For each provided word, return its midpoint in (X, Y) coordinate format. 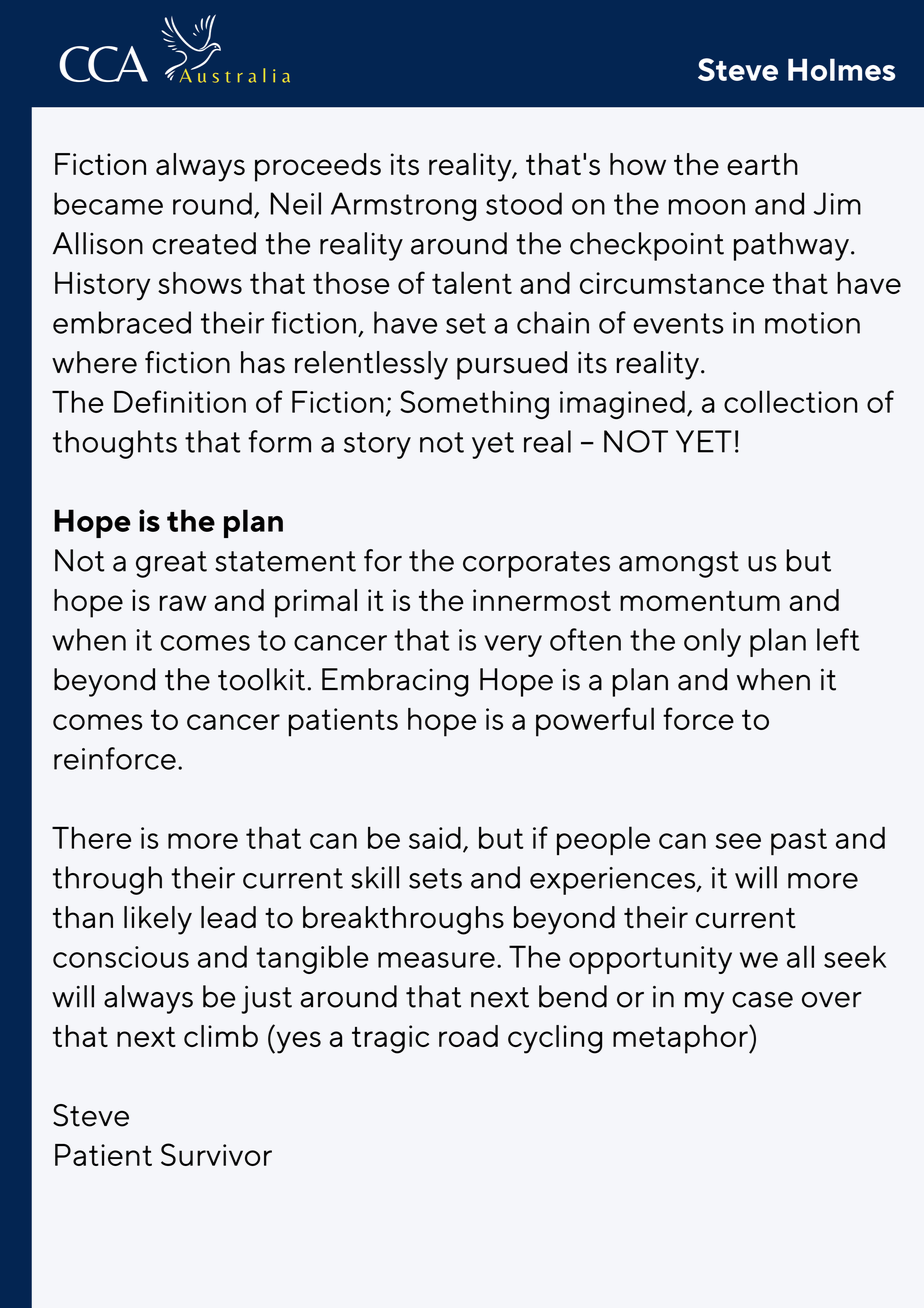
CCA (103, 64)
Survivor (216, 1154)
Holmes (841, 69)
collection (791, 401)
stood (524, 203)
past (799, 841)
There (91, 838)
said (435, 837)
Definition (180, 401)
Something (474, 404)
